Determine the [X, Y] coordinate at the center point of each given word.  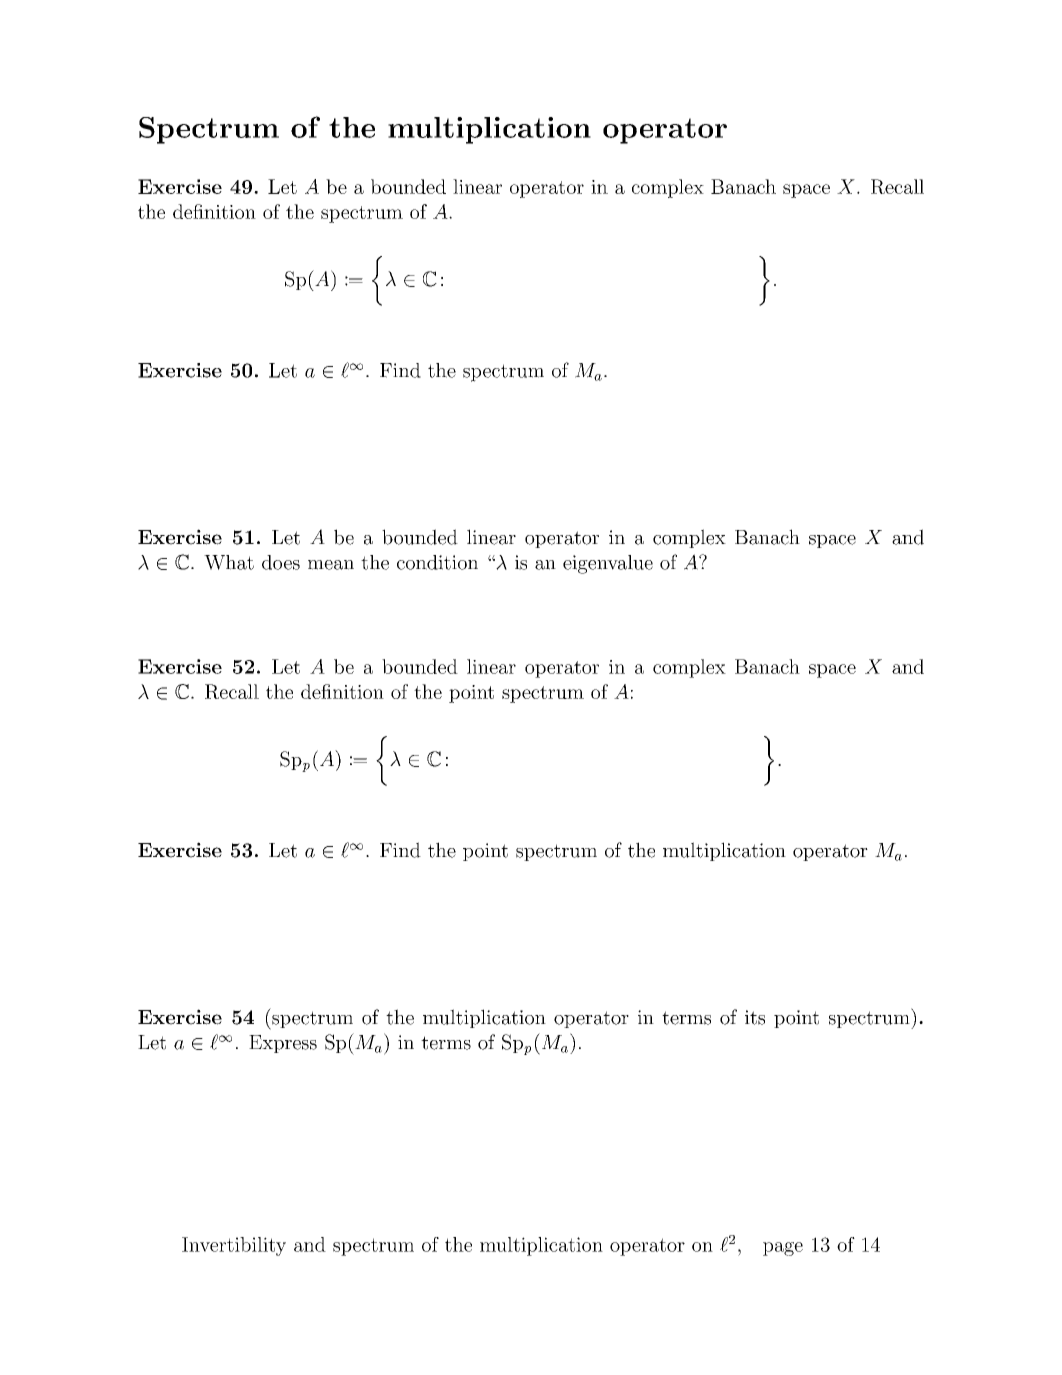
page [783, 1249]
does [281, 562]
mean [331, 565]
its [755, 1017]
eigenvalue [608, 564]
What [229, 562]
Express [283, 1044]
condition [437, 562]
